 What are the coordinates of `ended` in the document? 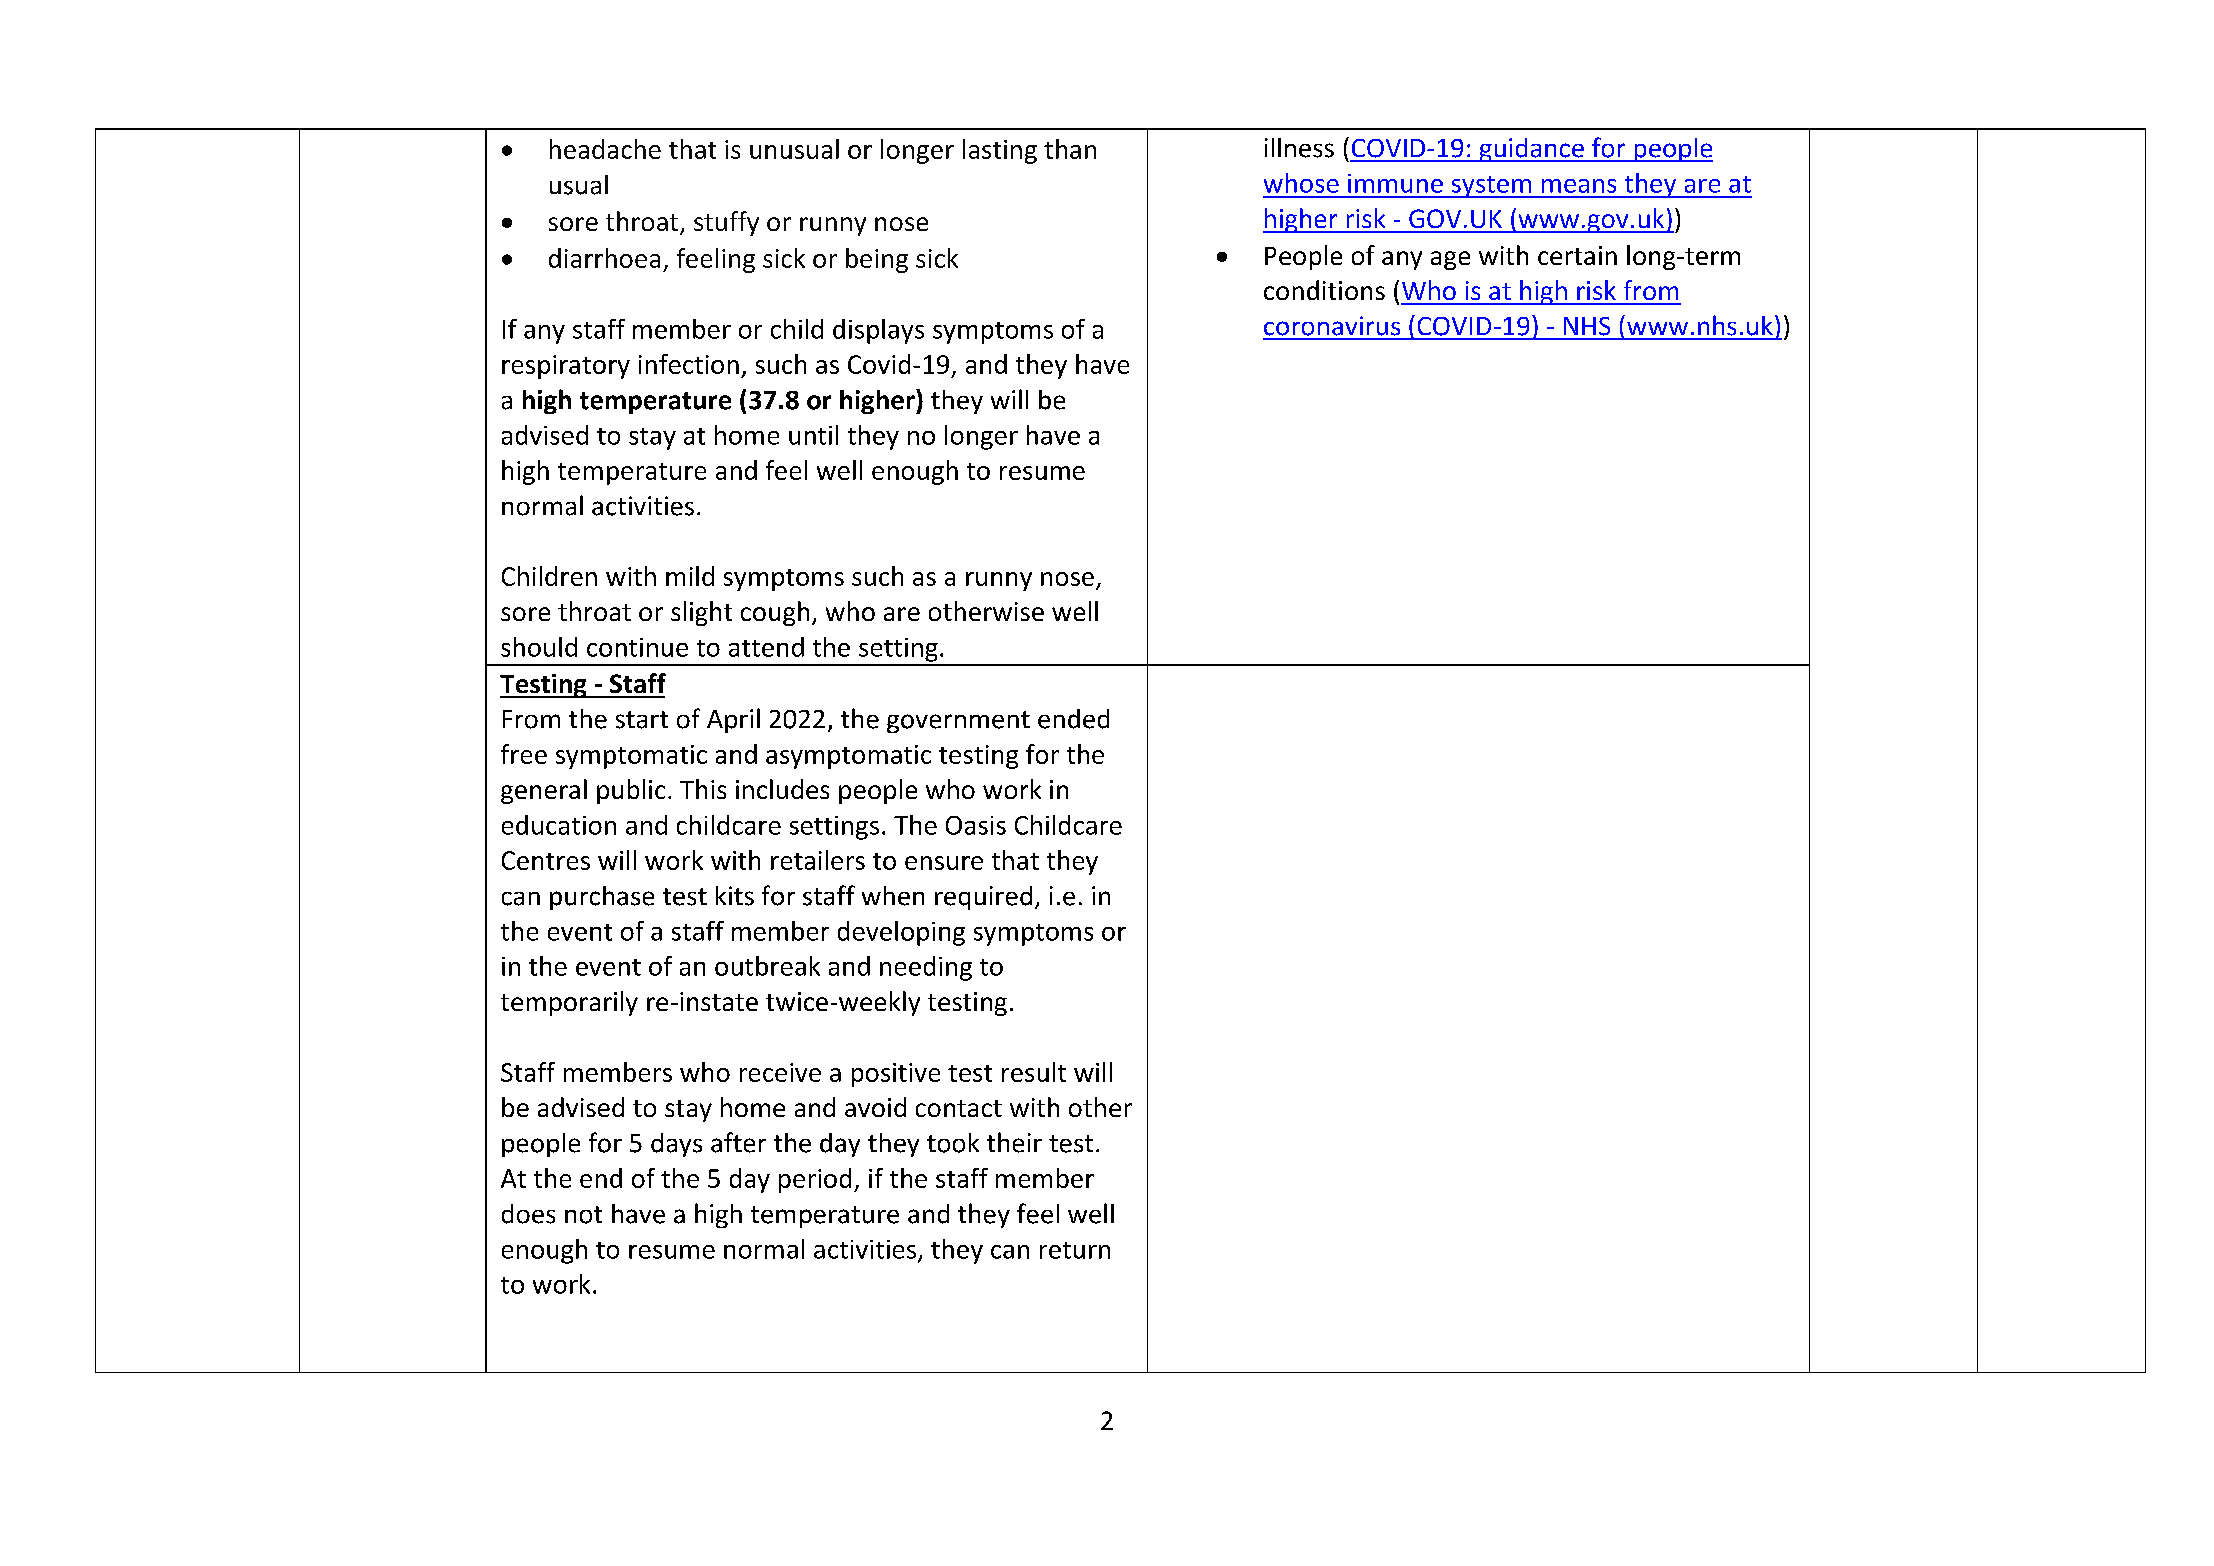 It's located at (1073, 719).
